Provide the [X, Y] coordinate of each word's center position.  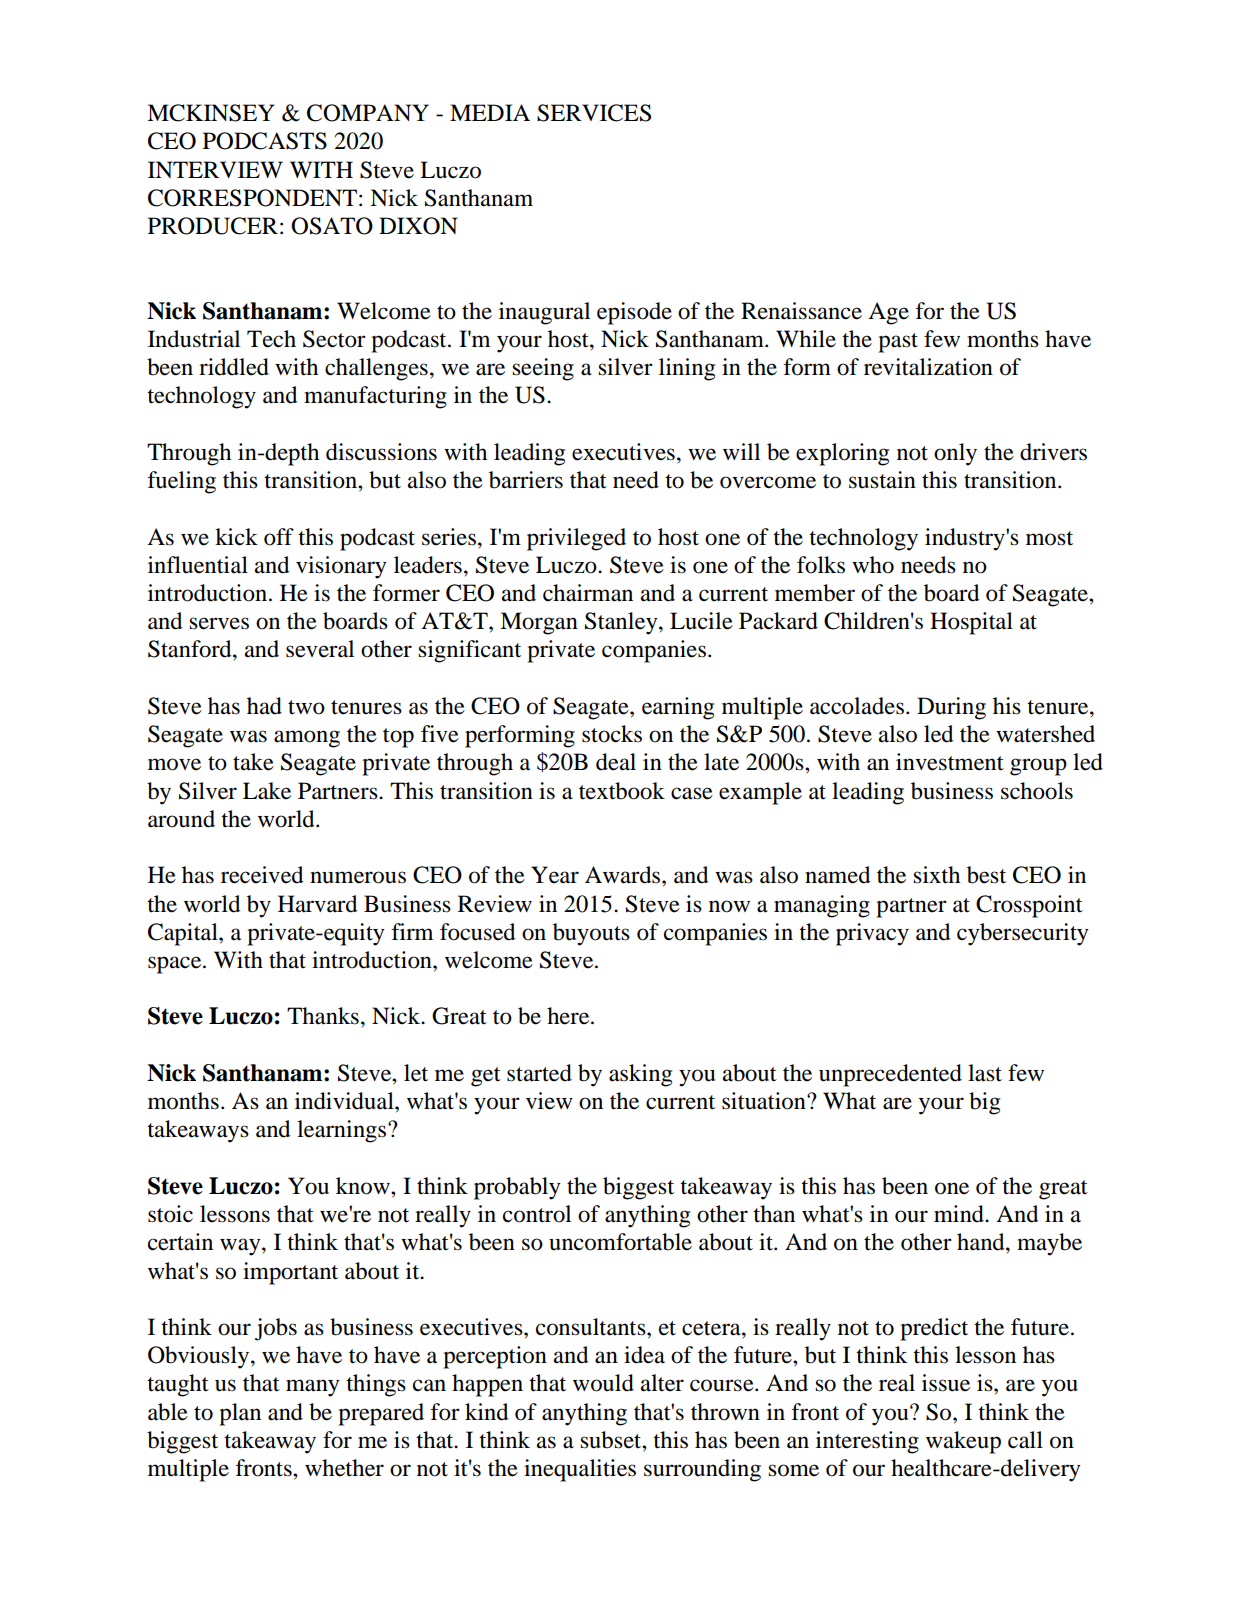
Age [888, 313]
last [985, 1073]
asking [640, 1075]
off [279, 537]
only [955, 454]
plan [240, 1414]
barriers [526, 480]
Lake [267, 791]
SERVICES [594, 113]
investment [950, 762]
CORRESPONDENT [252, 198]
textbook [622, 791]
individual [345, 1101]
